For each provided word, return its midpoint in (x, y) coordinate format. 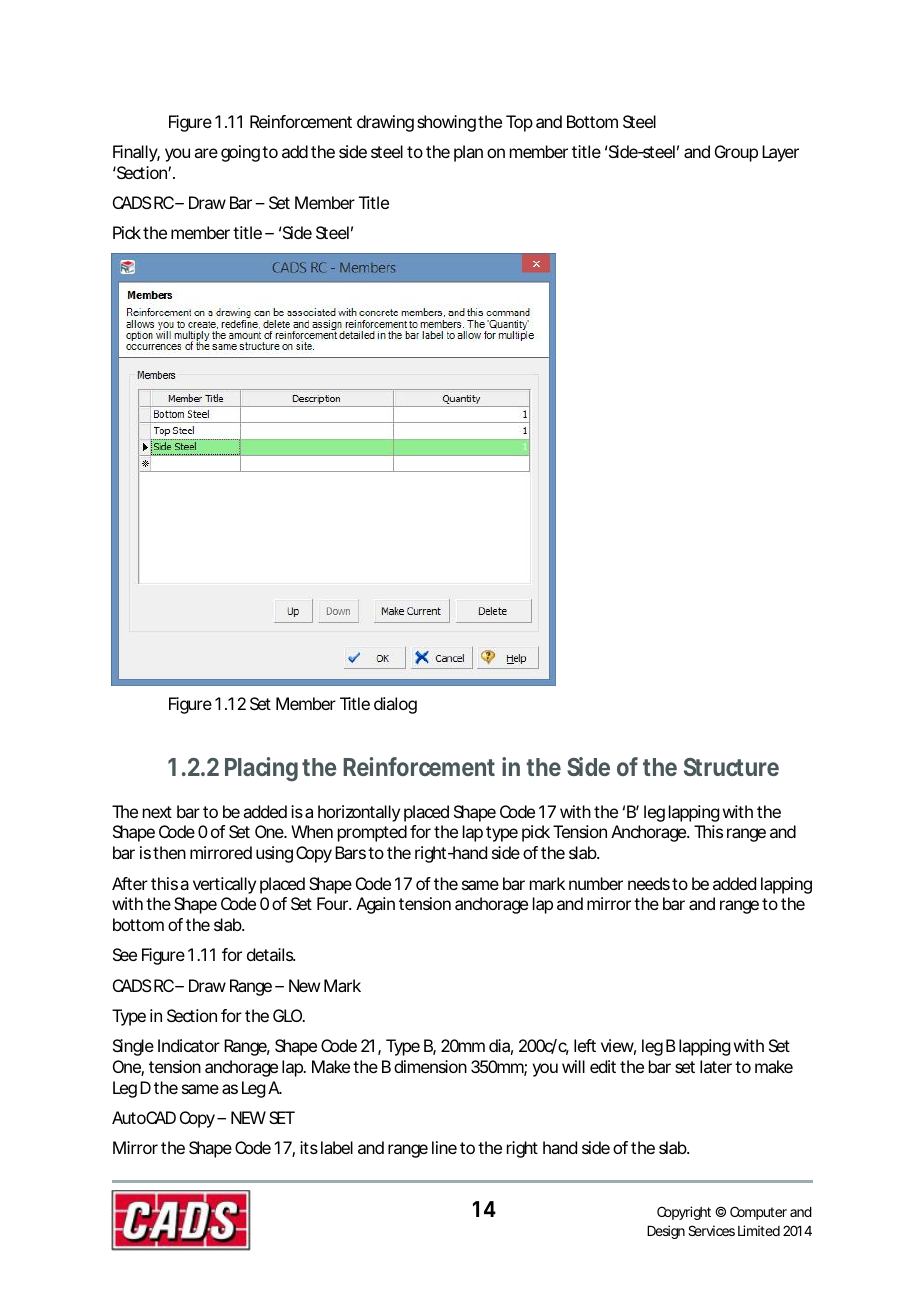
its (309, 1147)
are (206, 153)
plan (468, 153)
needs (649, 883)
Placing (261, 769)
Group (736, 153)
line (444, 1147)
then (169, 852)
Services (711, 1230)
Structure (731, 767)
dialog (395, 705)
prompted (372, 833)
